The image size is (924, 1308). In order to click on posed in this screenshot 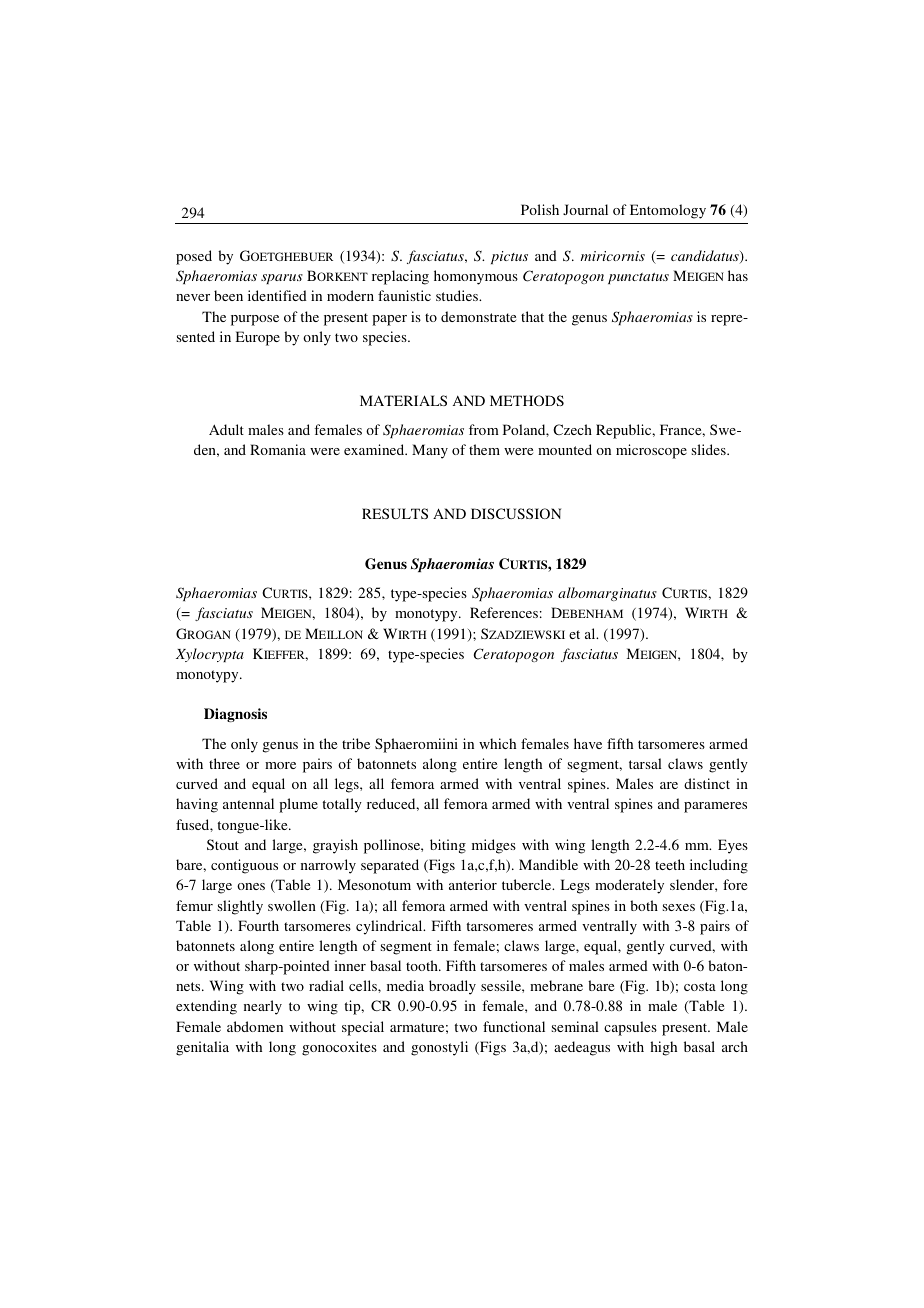, I will do `click(194, 257)`.
